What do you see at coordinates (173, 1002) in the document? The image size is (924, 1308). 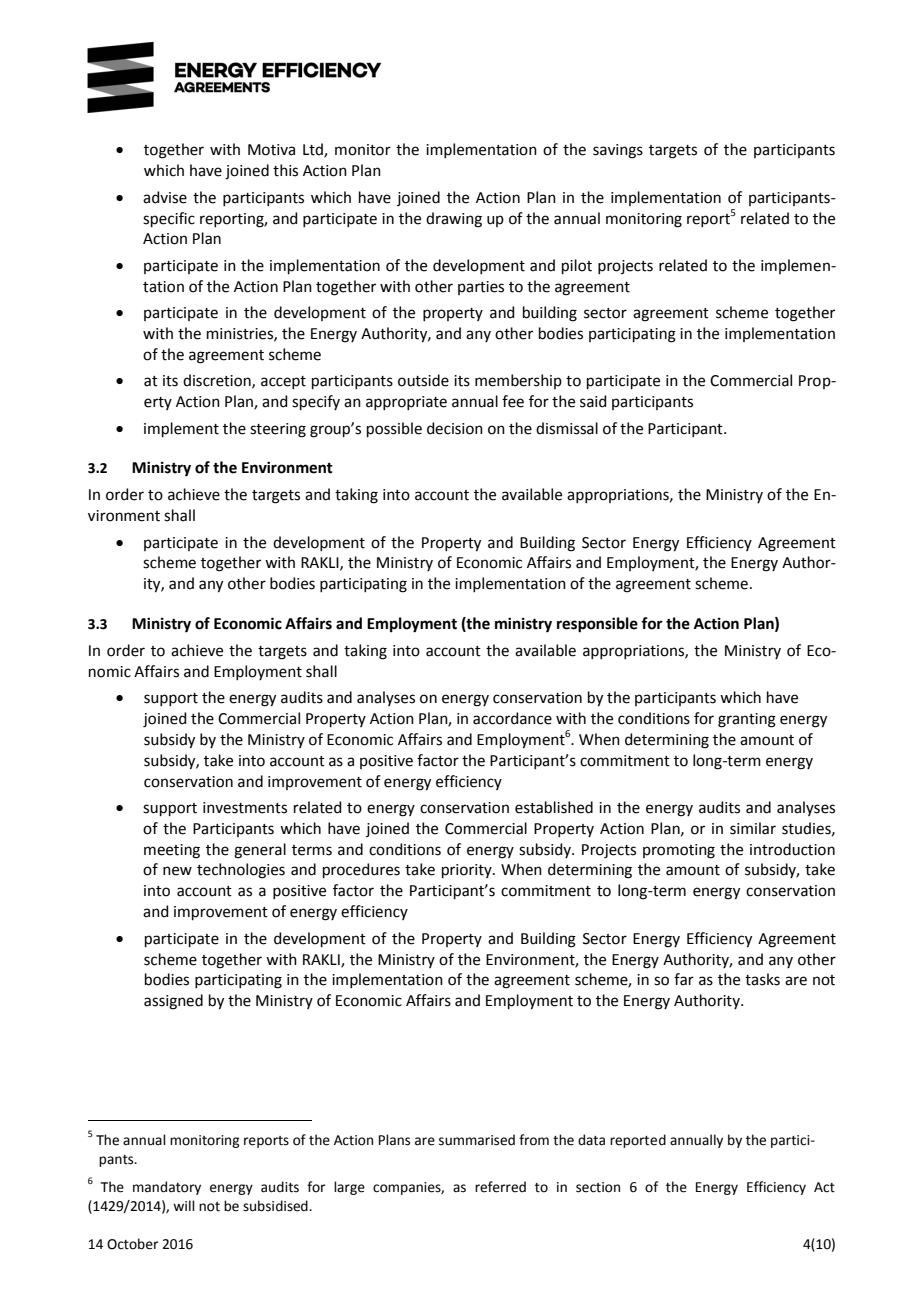 I see `assigned` at bounding box center [173, 1002].
